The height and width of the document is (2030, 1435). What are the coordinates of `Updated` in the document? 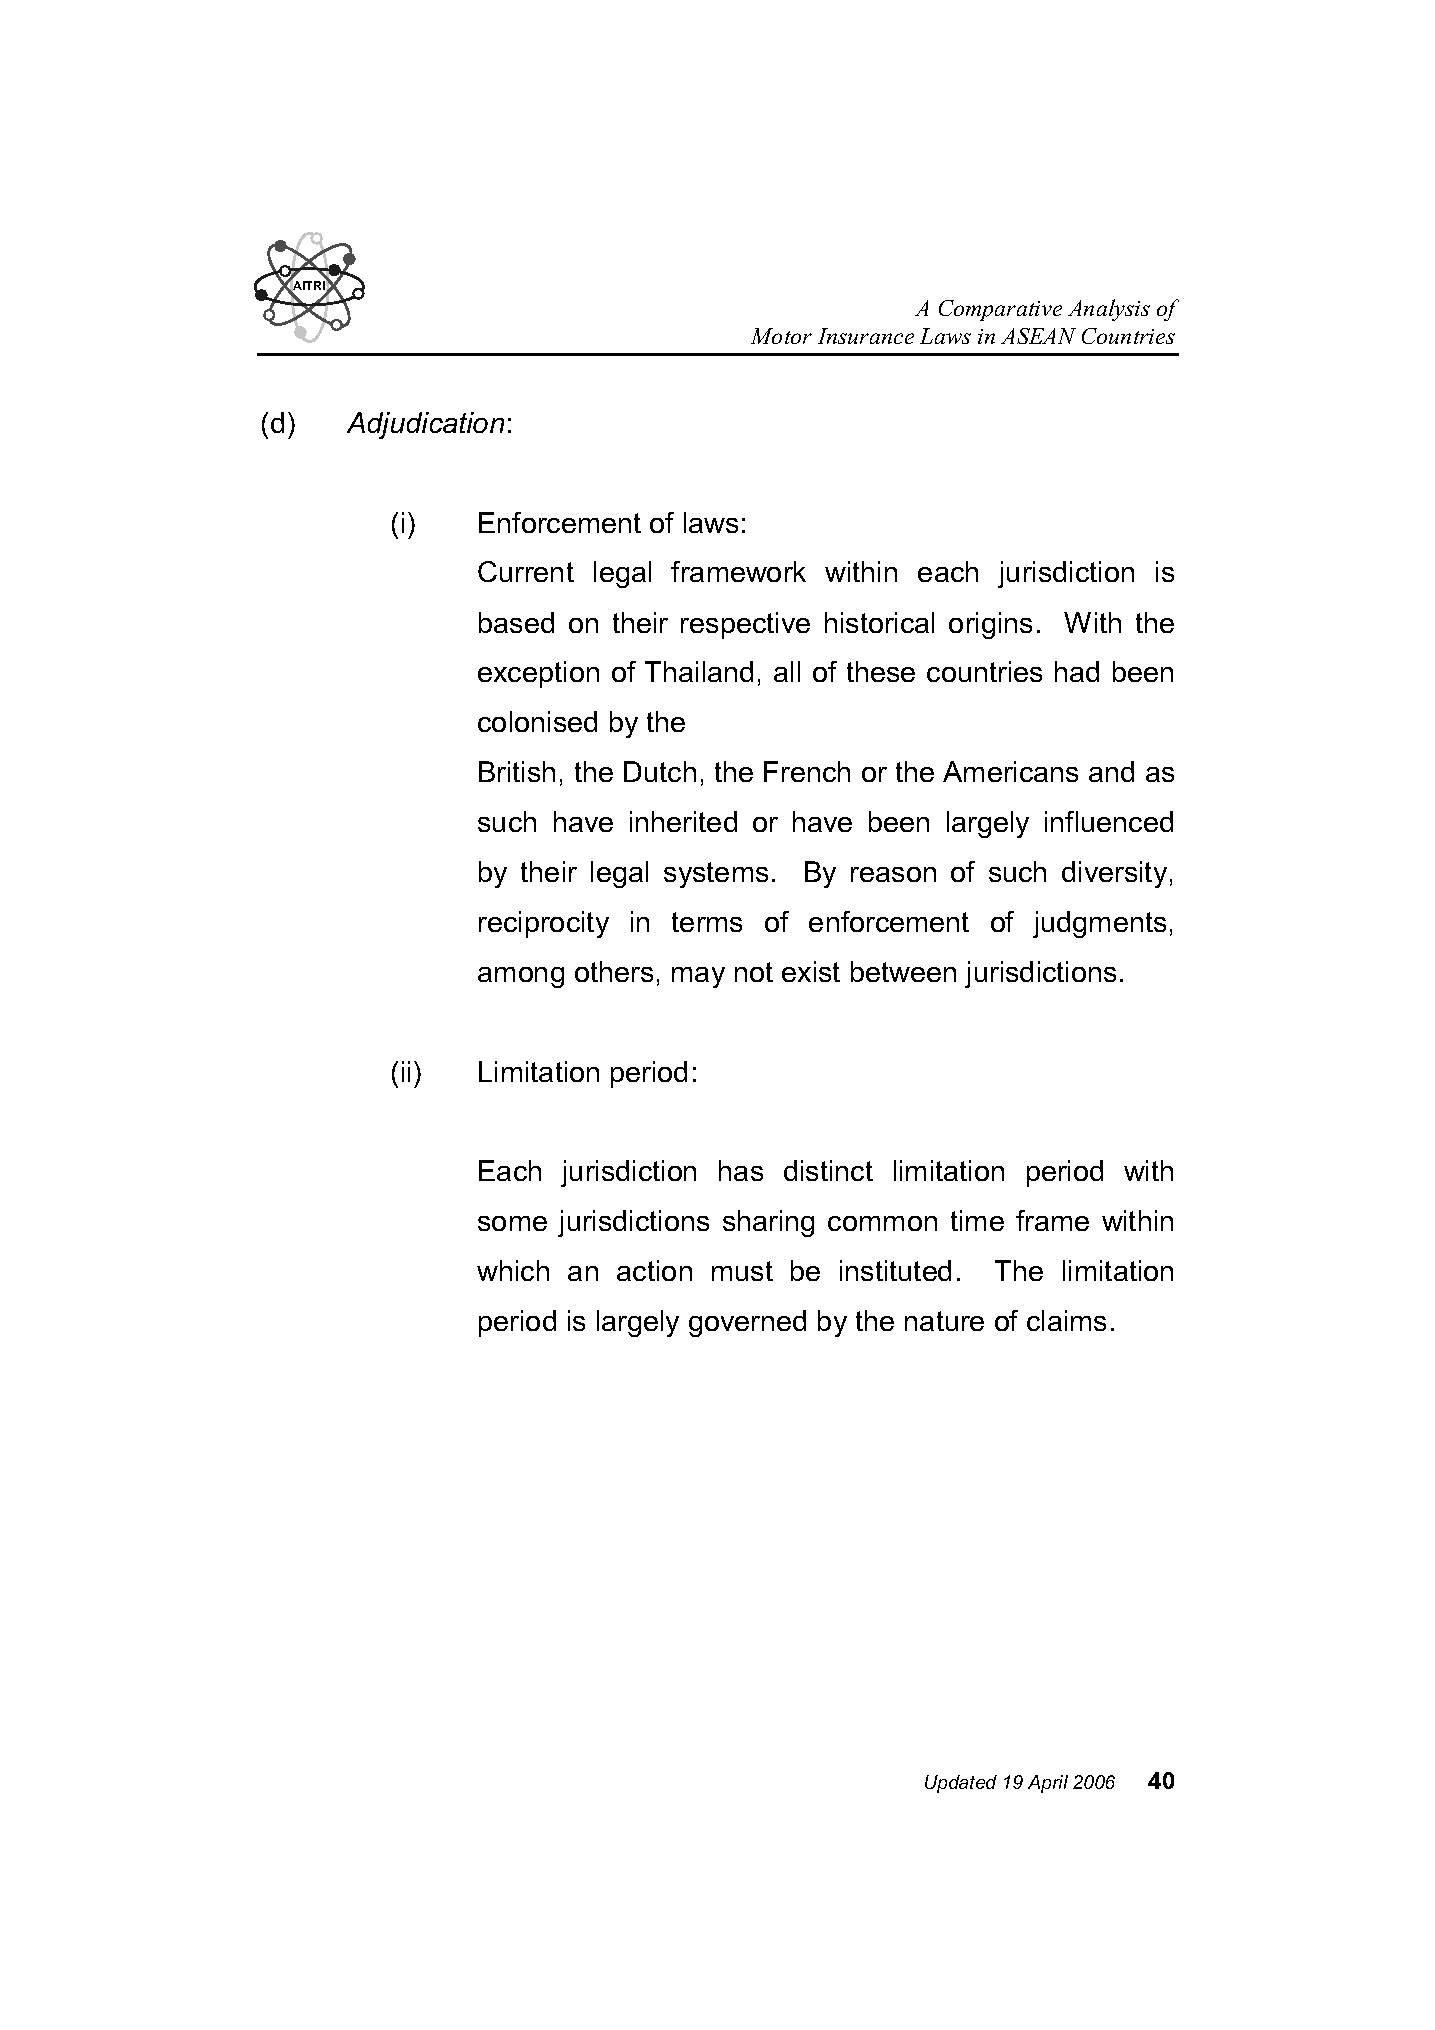 It's located at (961, 1784).
